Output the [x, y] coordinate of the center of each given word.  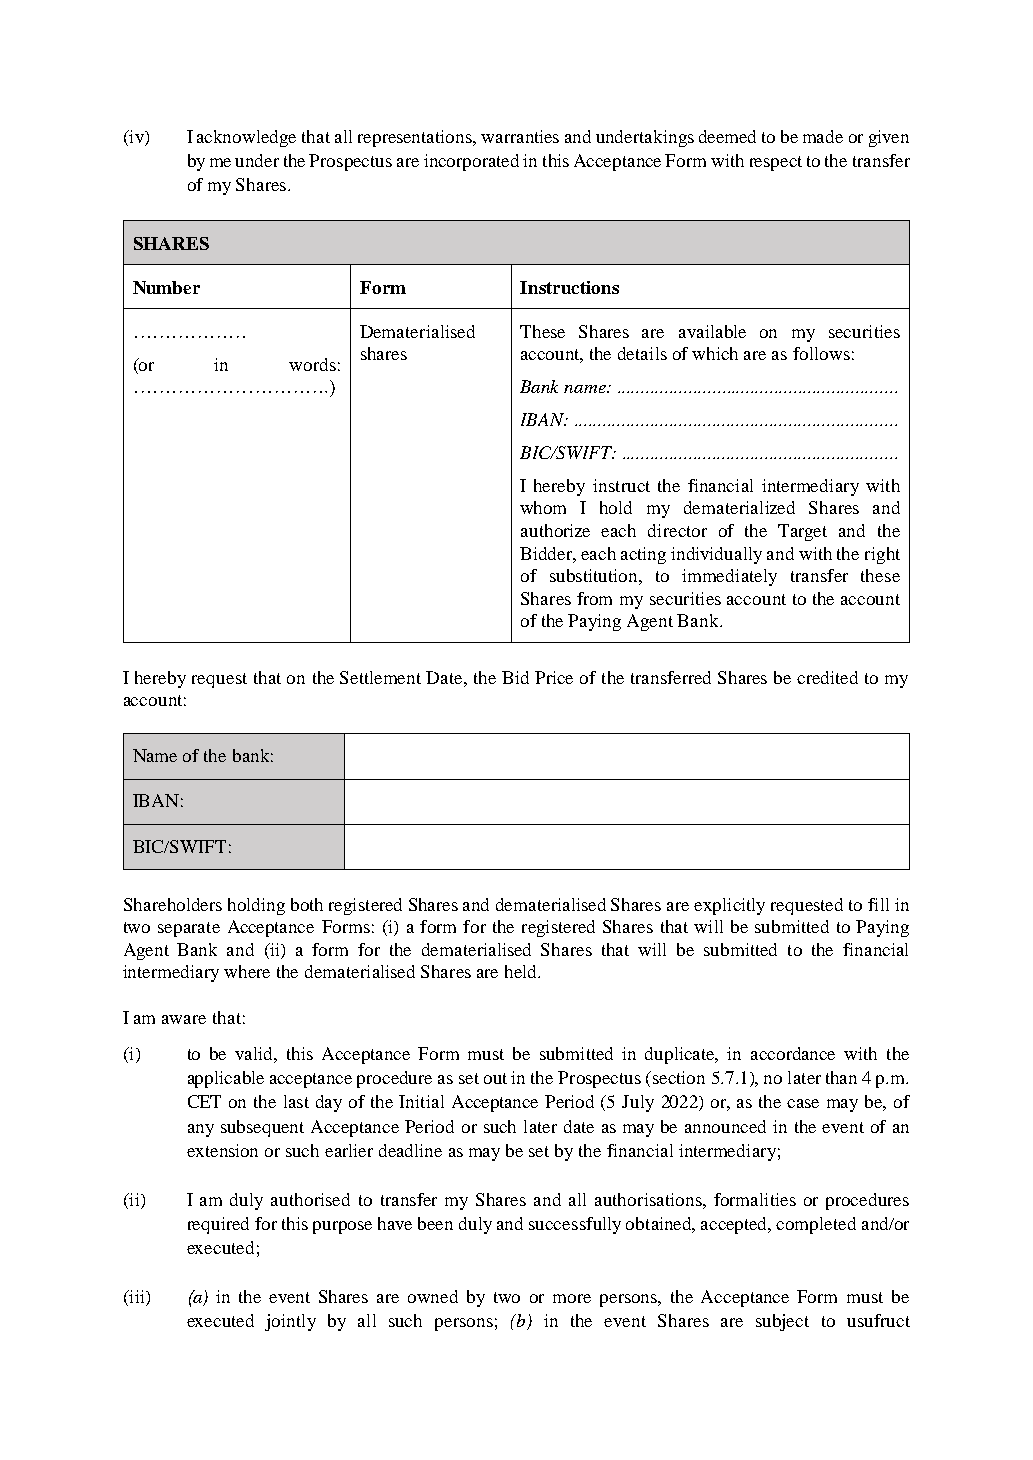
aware [184, 1019]
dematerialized [739, 507]
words [312, 364]
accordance [793, 1053]
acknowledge [246, 138]
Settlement [380, 677]
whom [543, 507]
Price [554, 677]
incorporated [471, 162]
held [522, 971]
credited [827, 677]
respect [776, 163]
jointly [290, 1322]
